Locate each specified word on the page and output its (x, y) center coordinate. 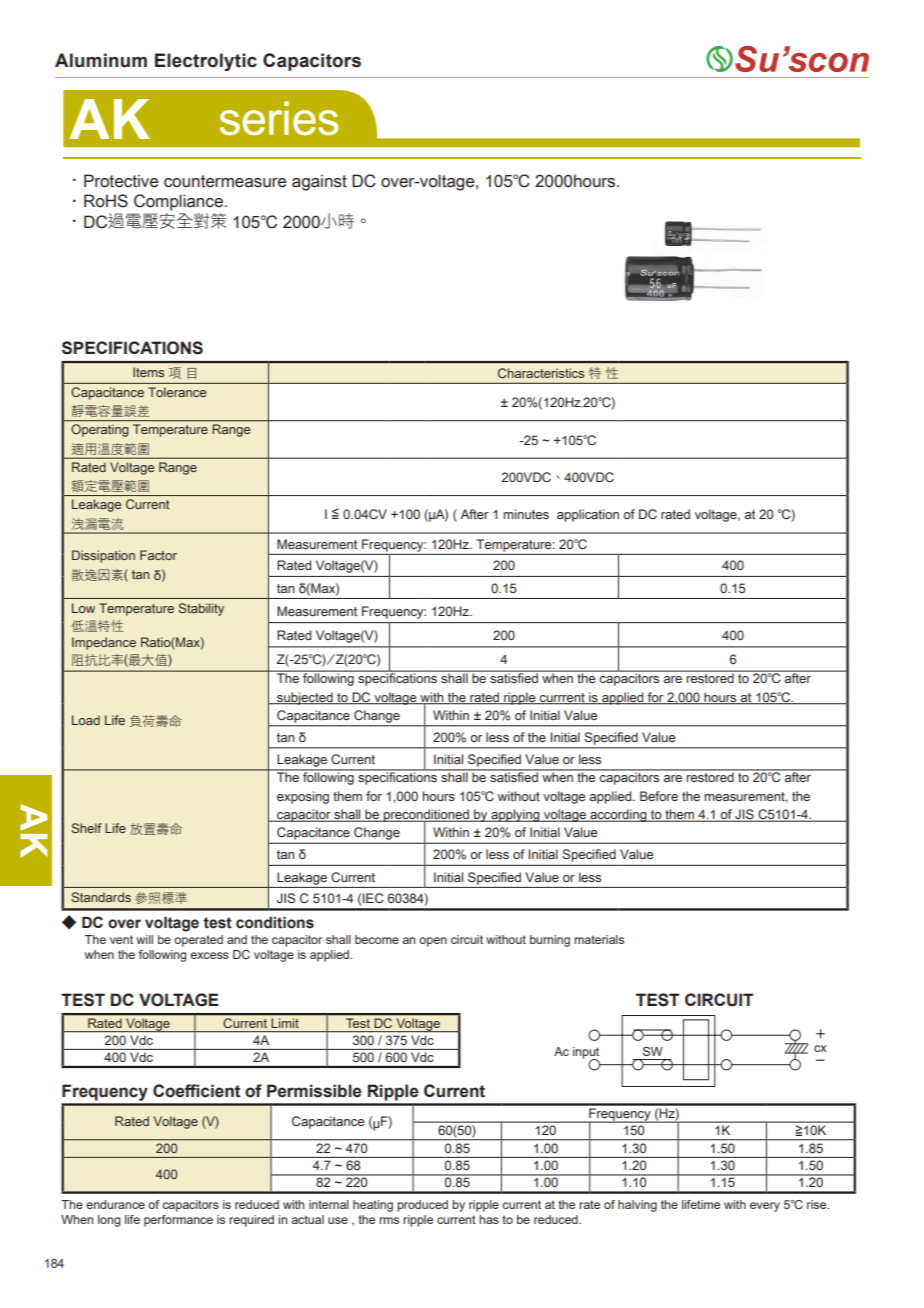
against (319, 182)
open (433, 942)
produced (422, 1206)
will (144, 939)
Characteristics (541, 373)
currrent (562, 698)
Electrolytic (206, 62)
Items (148, 372)
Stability (201, 609)
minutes (526, 514)
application (588, 515)
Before (659, 796)
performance (178, 1221)
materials (599, 939)
